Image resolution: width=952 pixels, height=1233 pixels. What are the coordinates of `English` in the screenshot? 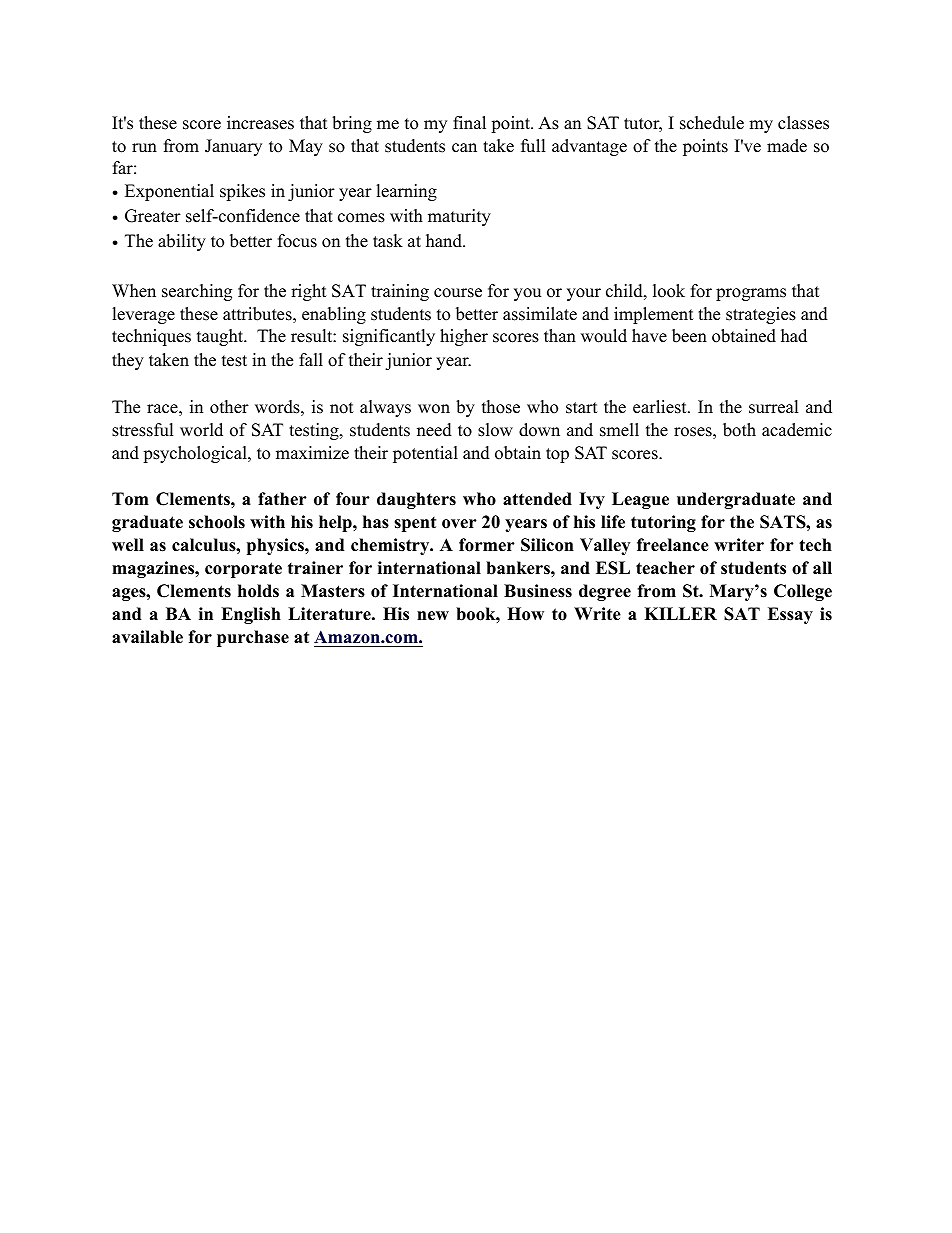 It's located at (251, 615).
